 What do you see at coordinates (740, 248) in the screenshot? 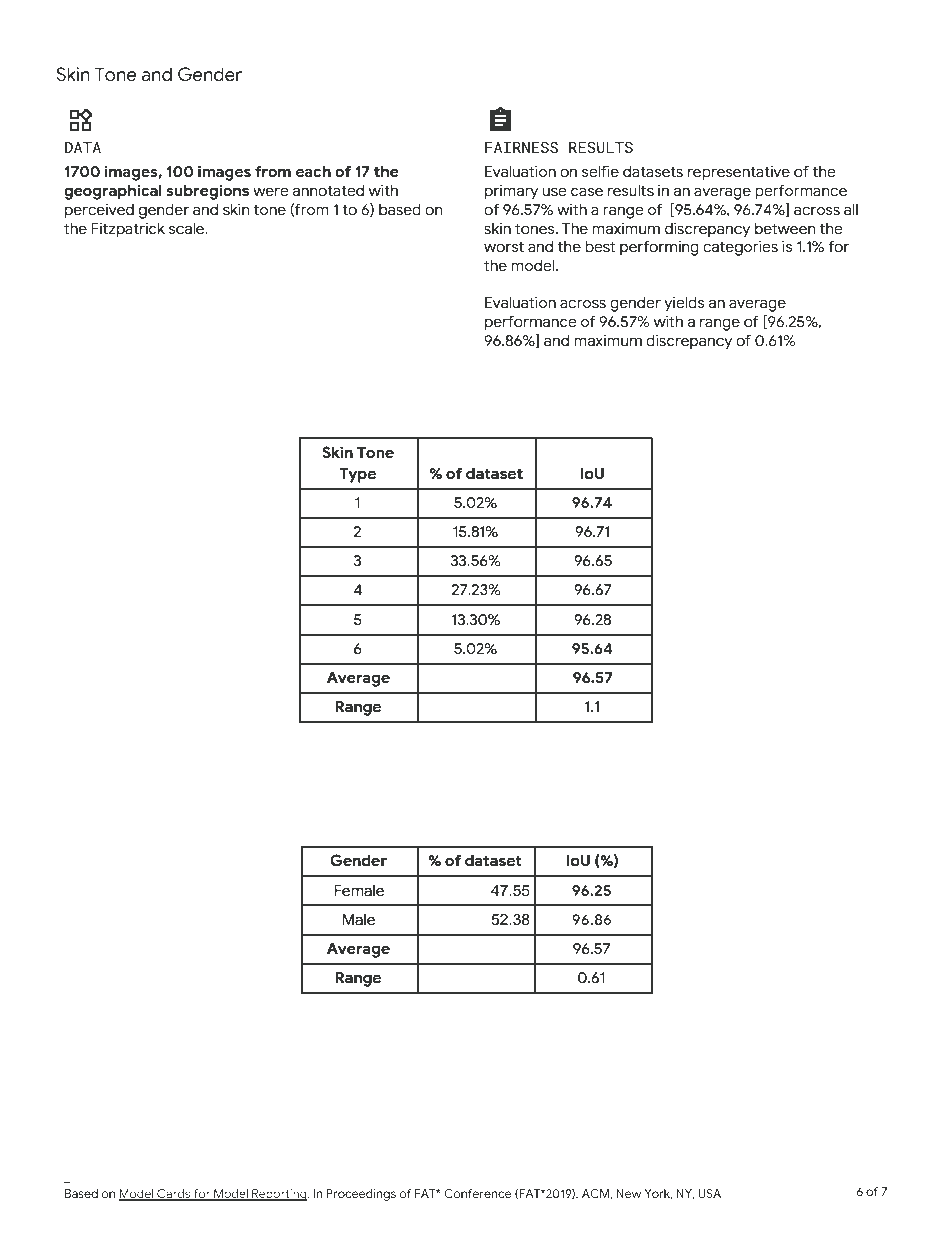
I see `categories` at bounding box center [740, 248].
